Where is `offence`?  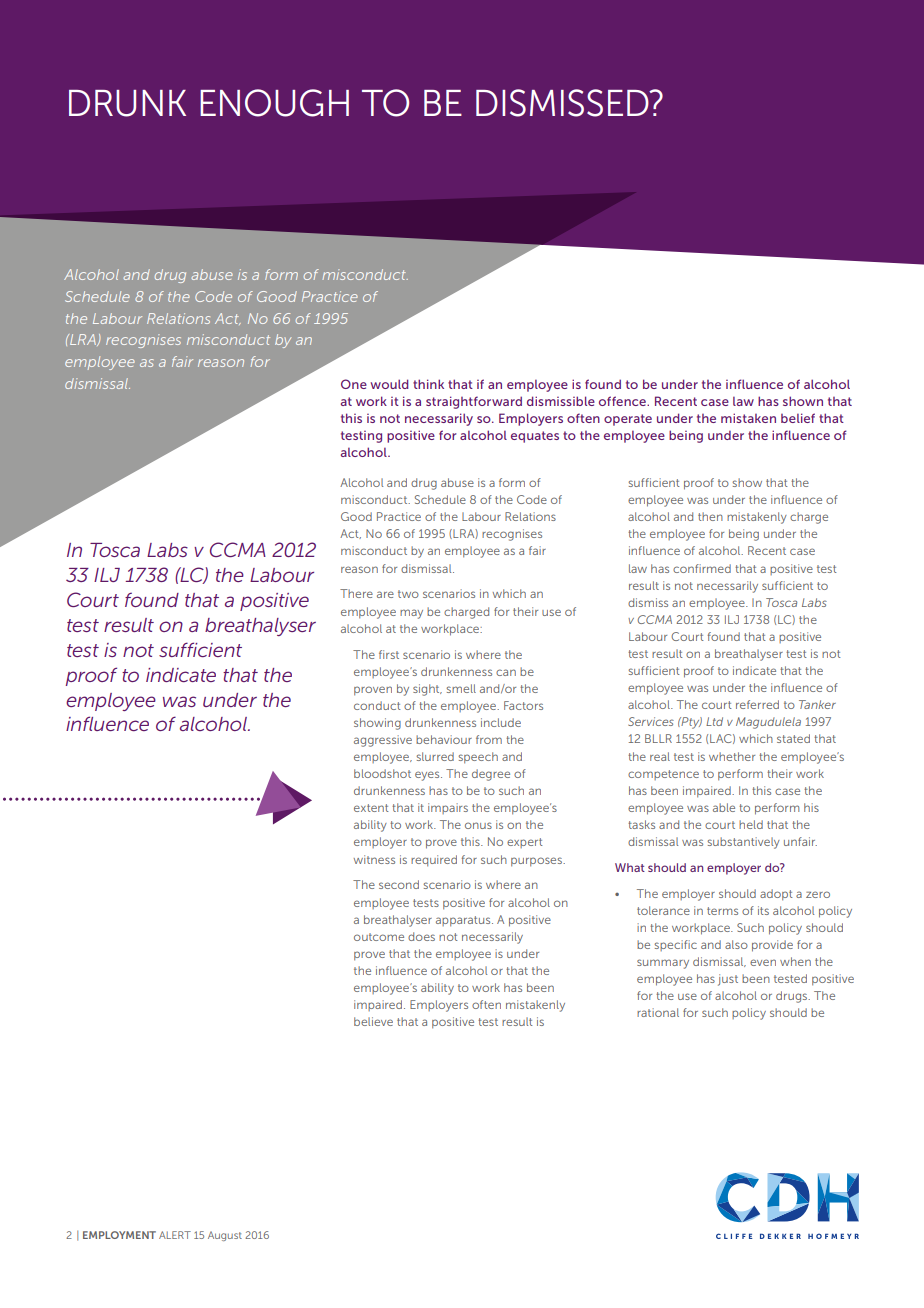
offence is located at coordinates (623, 401).
